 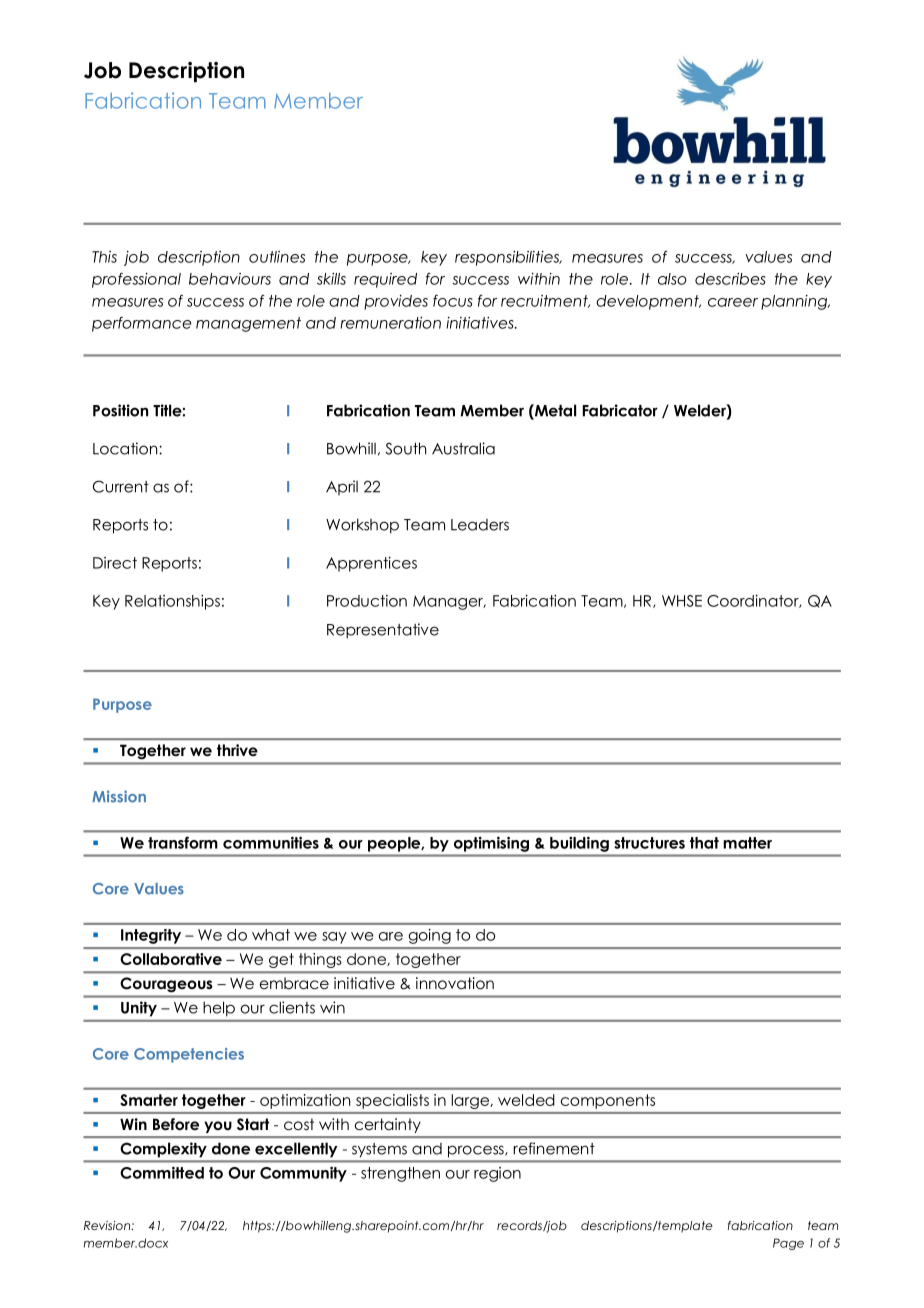 What do you see at coordinates (453, 300) in the page?
I see `focus` at bounding box center [453, 300].
